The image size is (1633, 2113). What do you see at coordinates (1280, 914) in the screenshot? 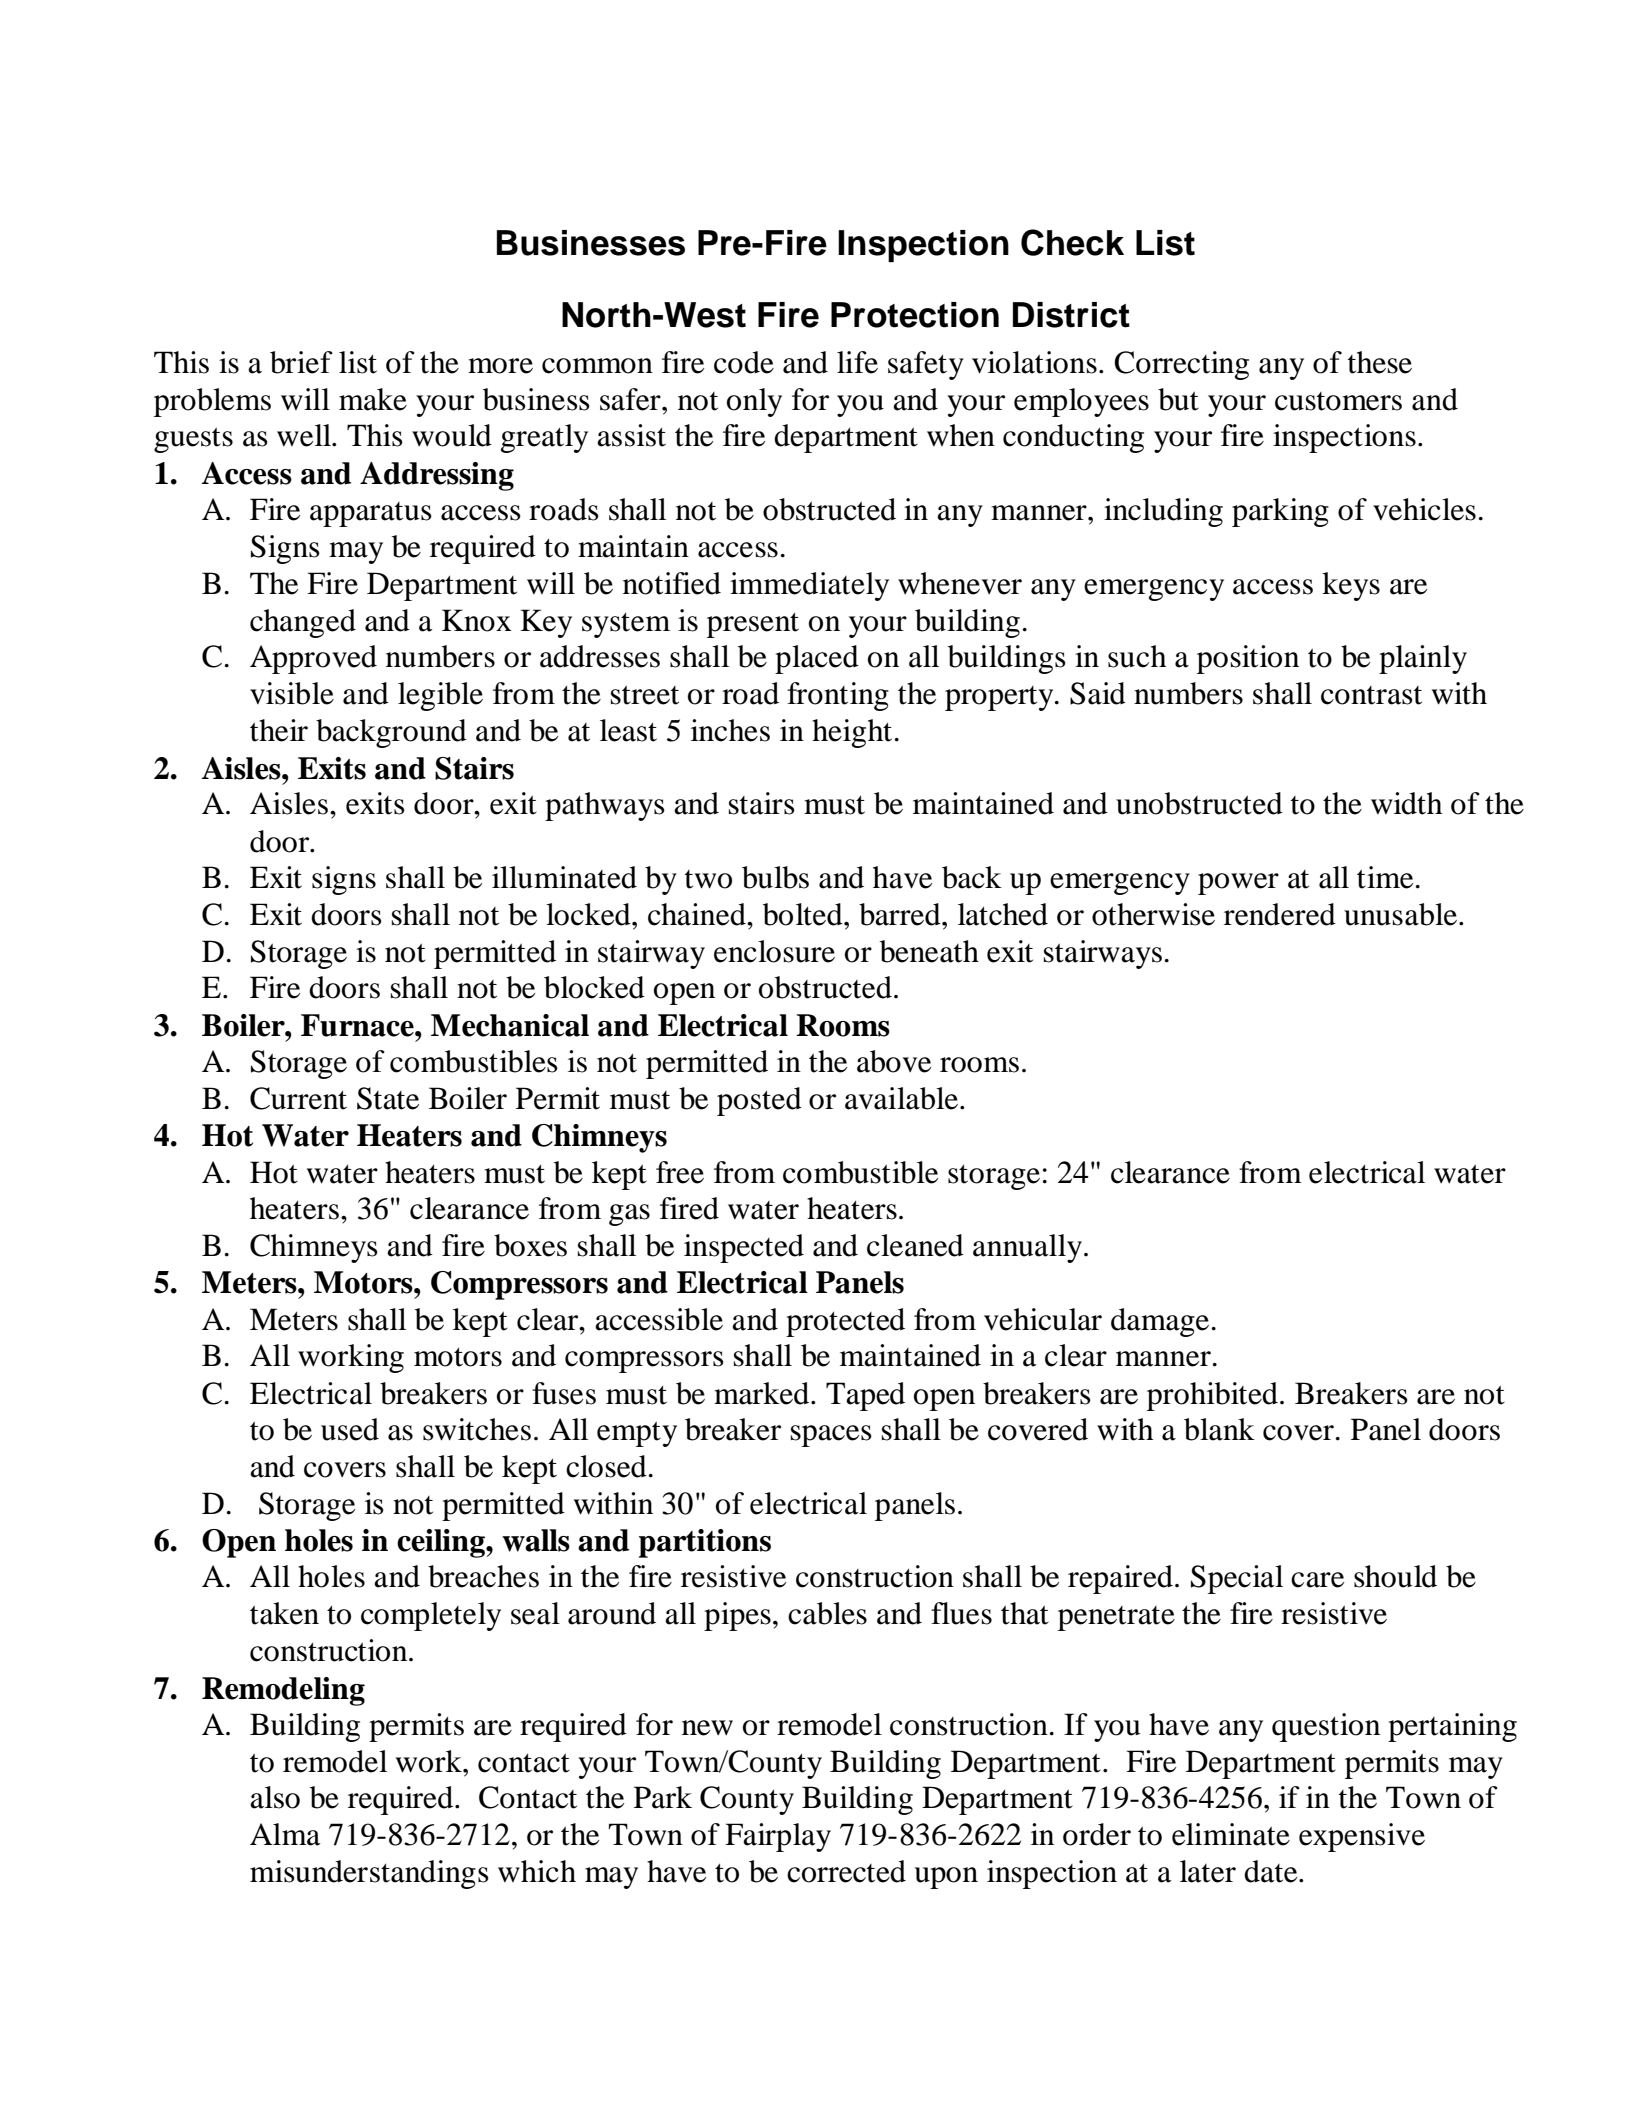
I see `rendered` at bounding box center [1280, 914].
